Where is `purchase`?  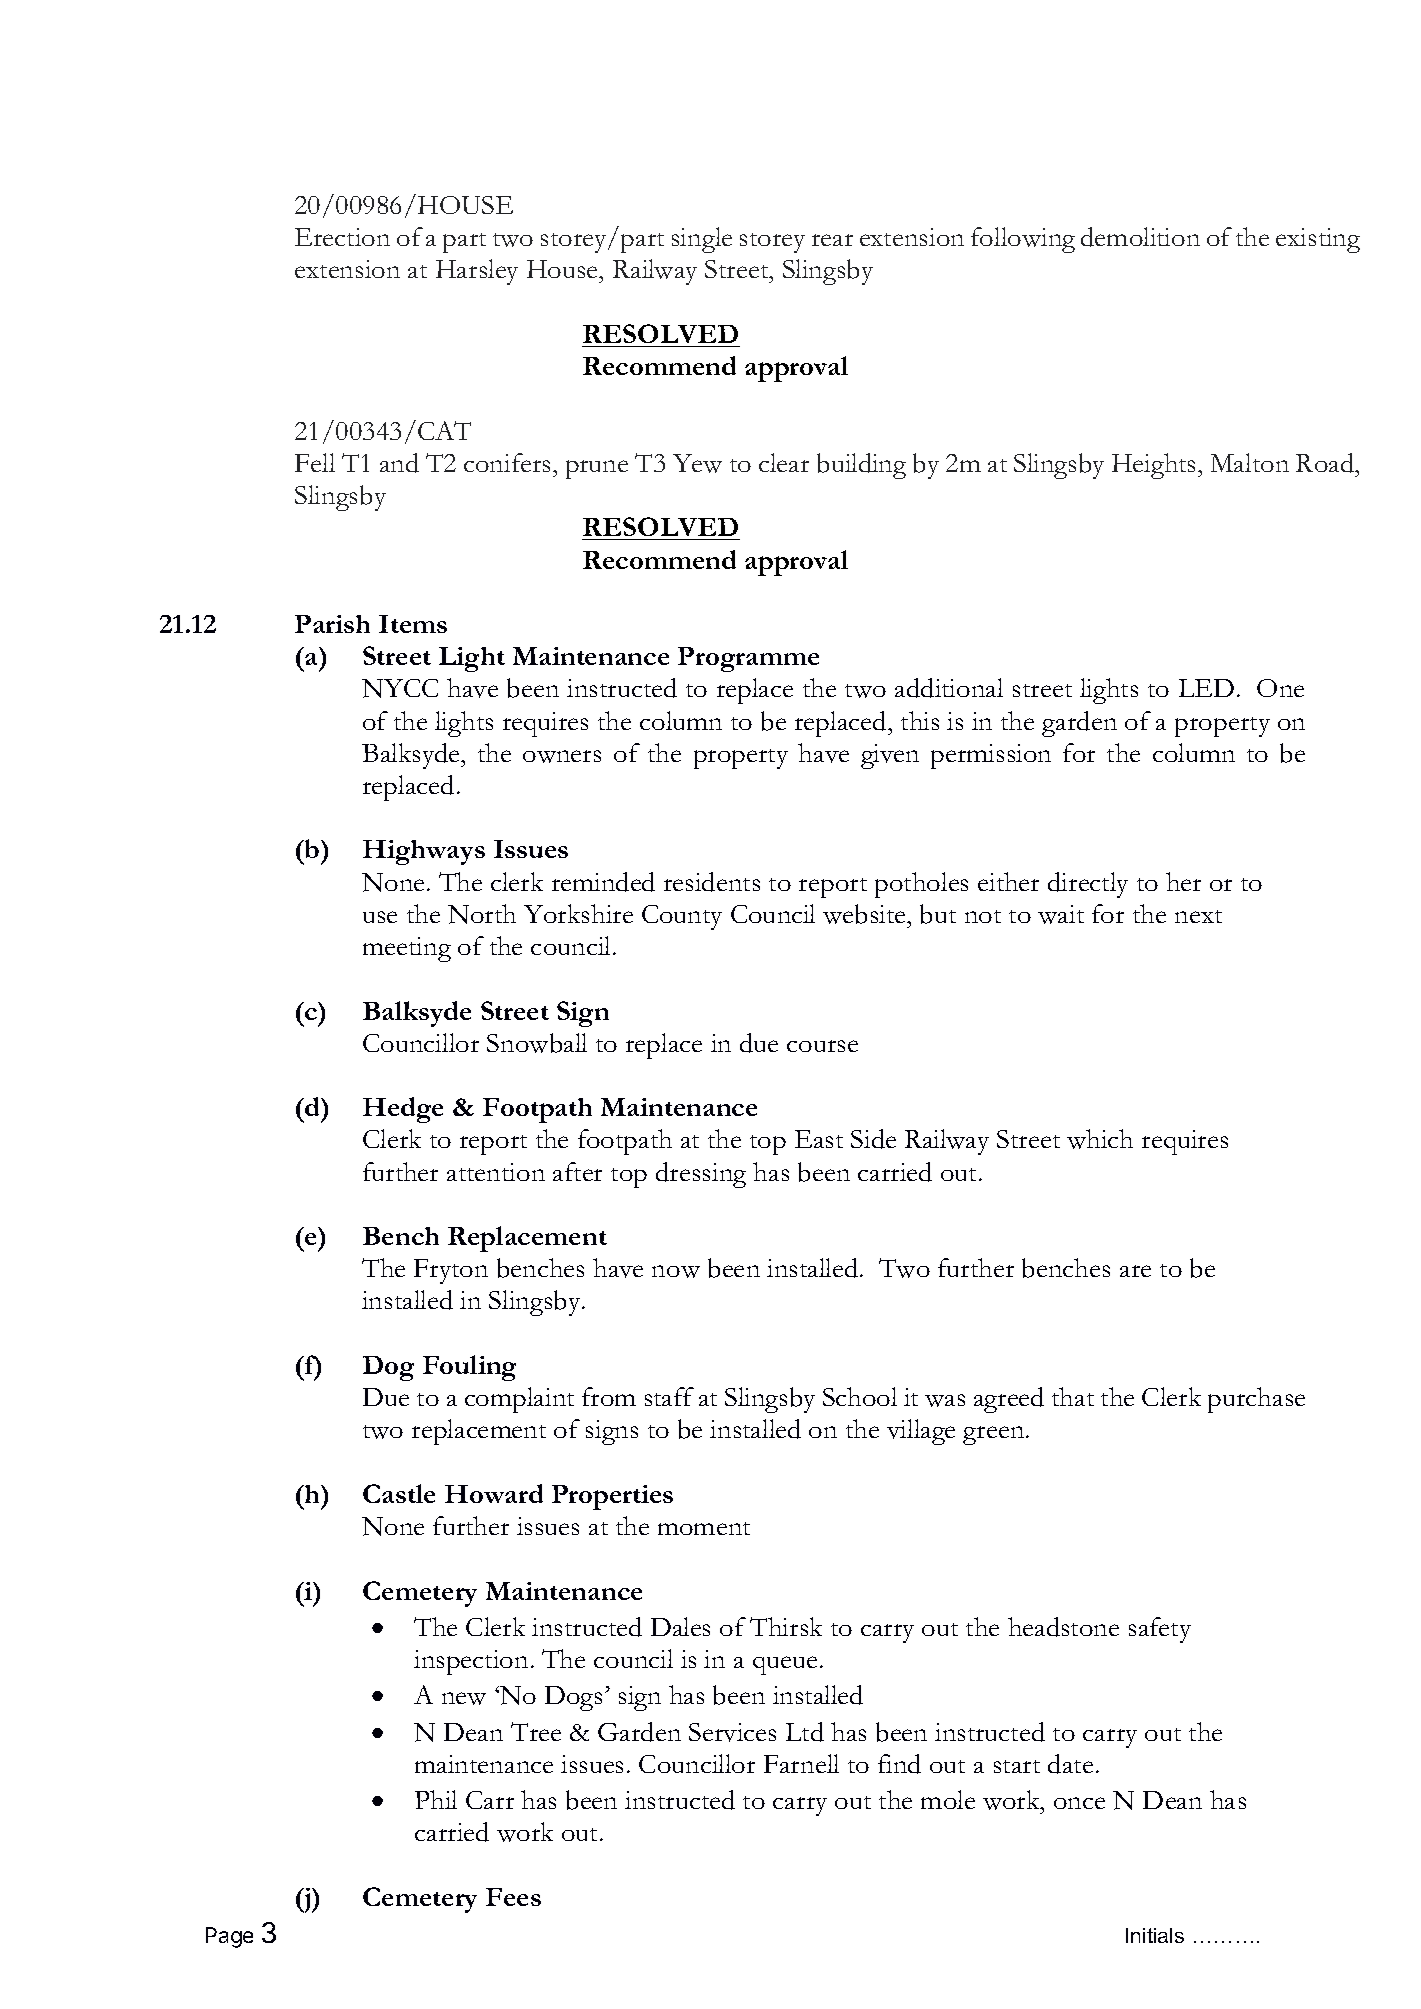
purchase is located at coordinates (1256, 1400).
